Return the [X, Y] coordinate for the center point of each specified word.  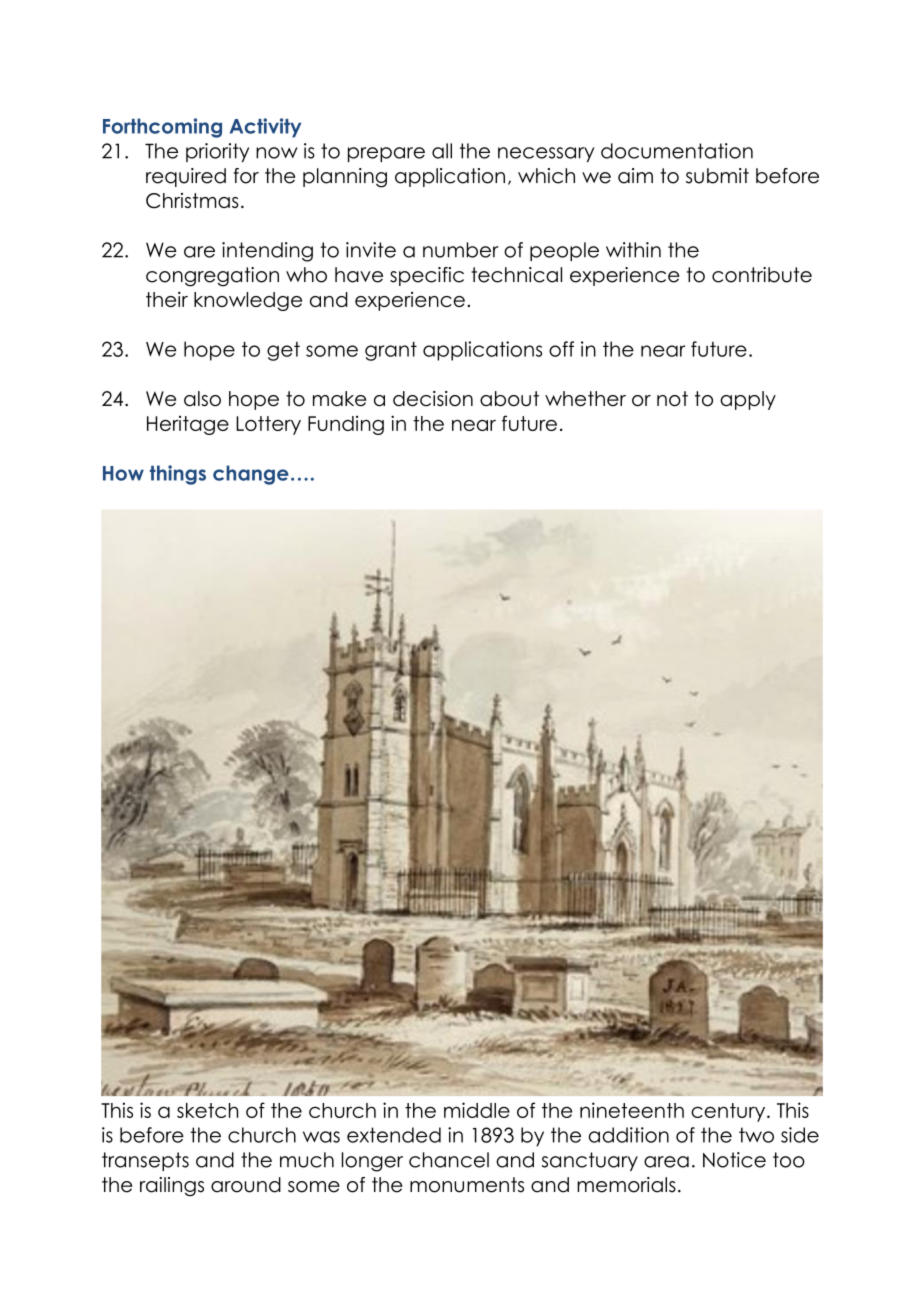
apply [748, 400]
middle [477, 1110]
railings [172, 1186]
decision [433, 399]
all [442, 151]
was [321, 1137]
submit [717, 176]
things [178, 475]
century [729, 1112]
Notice [734, 1160]
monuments [467, 1185]
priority [217, 152]
